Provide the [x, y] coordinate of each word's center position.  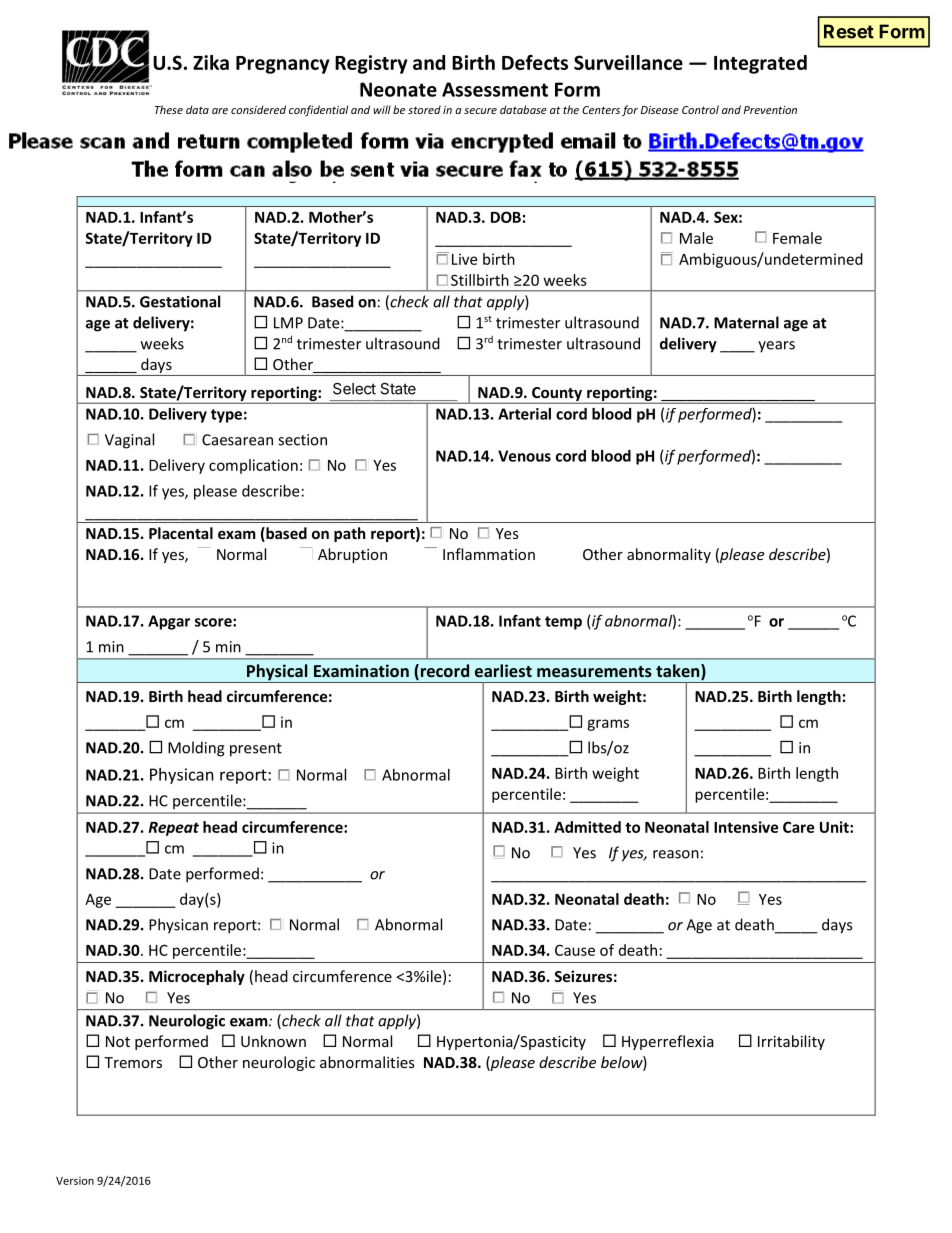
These [169, 109]
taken [679, 672]
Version [75, 1181]
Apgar [169, 622]
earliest [503, 670]
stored [424, 109]
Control [700, 109]
